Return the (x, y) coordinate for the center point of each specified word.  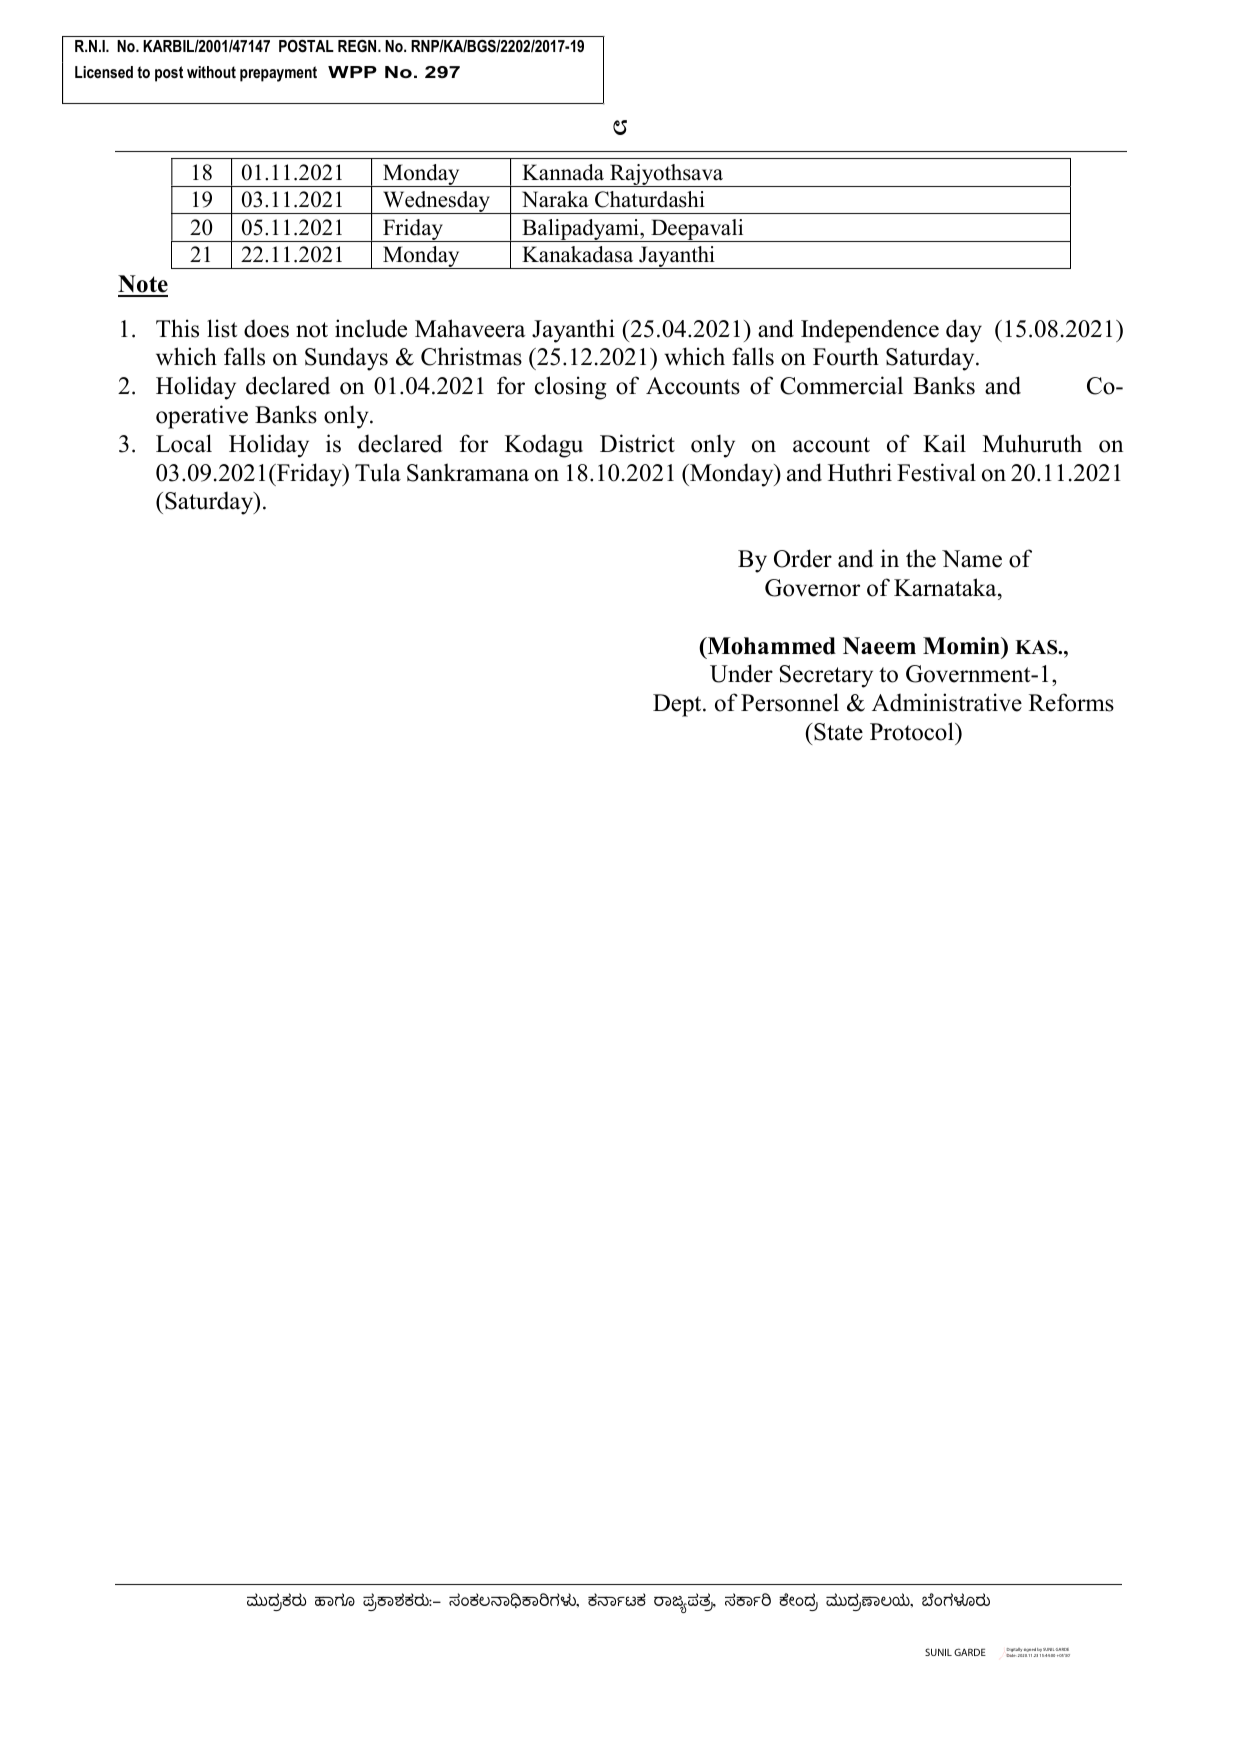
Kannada (563, 172)
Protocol (913, 731)
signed (1030, 1651)
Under (741, 673)
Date (1011, 1655)
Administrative (947, 702)
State (838, 732)
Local (184, 443)
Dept (678, 705)
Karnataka (946, 587)
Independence (870, 331)
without (211, 72)
